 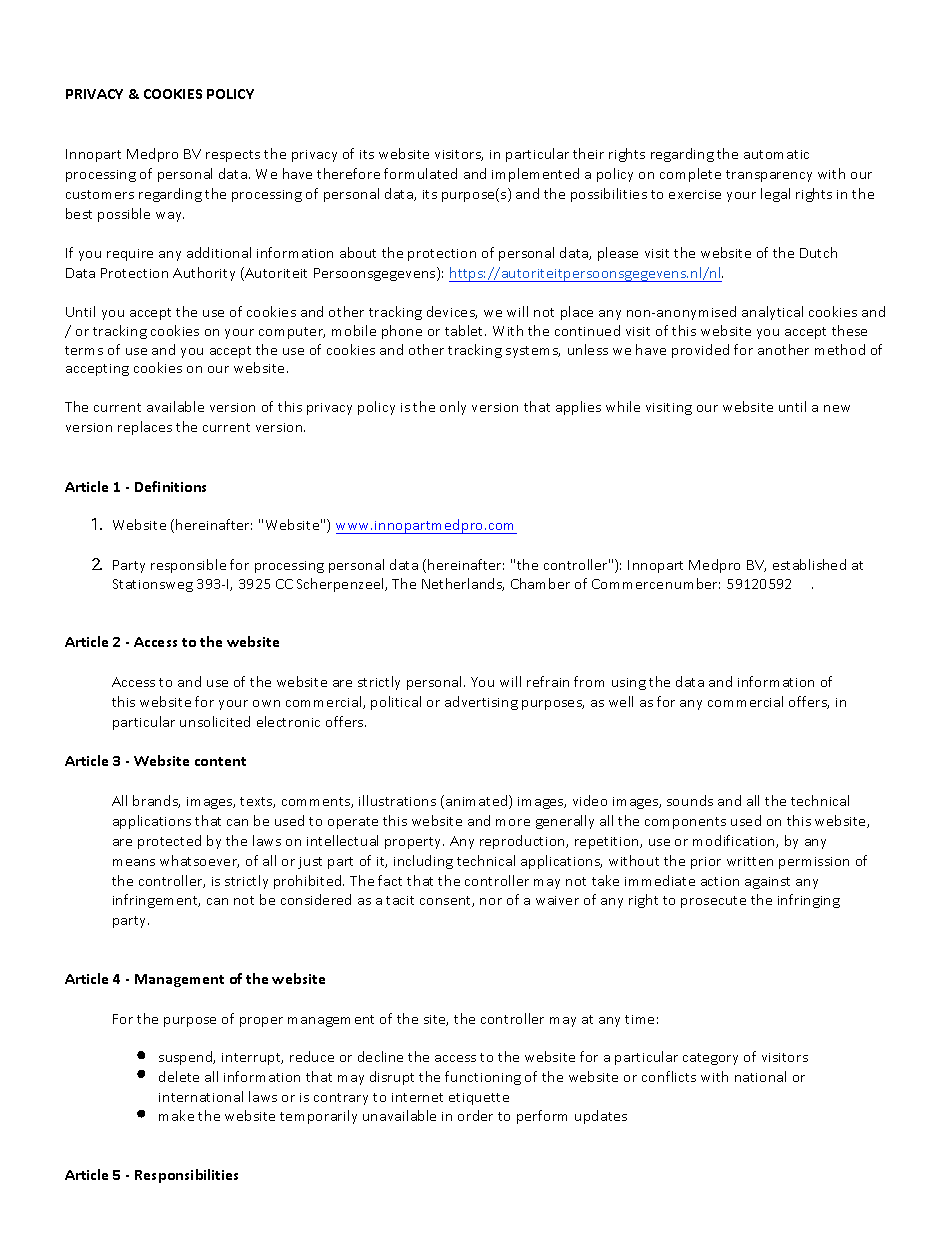 I want to click on using, so click(x=629, y=684).
